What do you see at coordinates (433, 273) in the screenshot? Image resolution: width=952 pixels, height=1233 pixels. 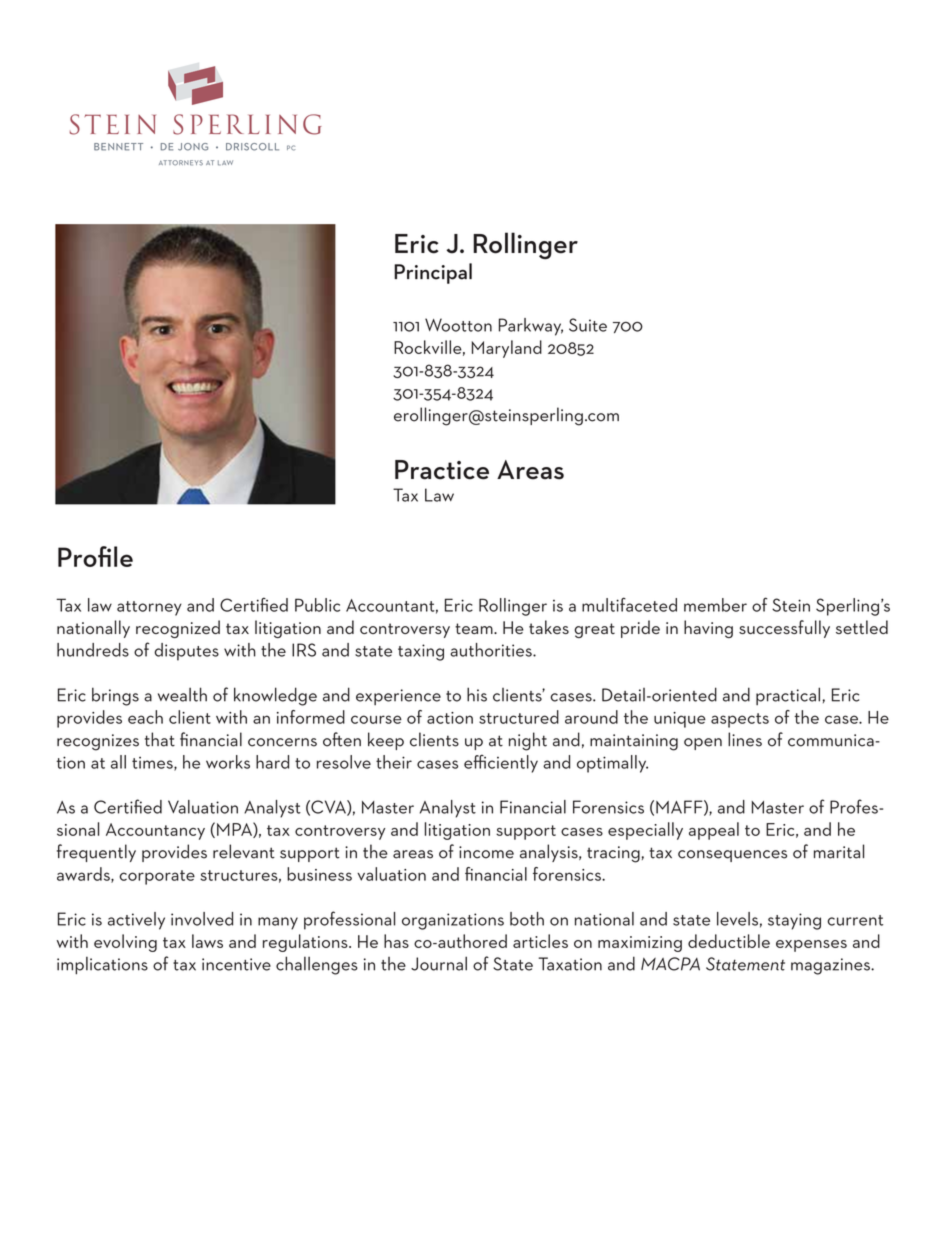 I see `Principal` at bounding box center [433, 273].
